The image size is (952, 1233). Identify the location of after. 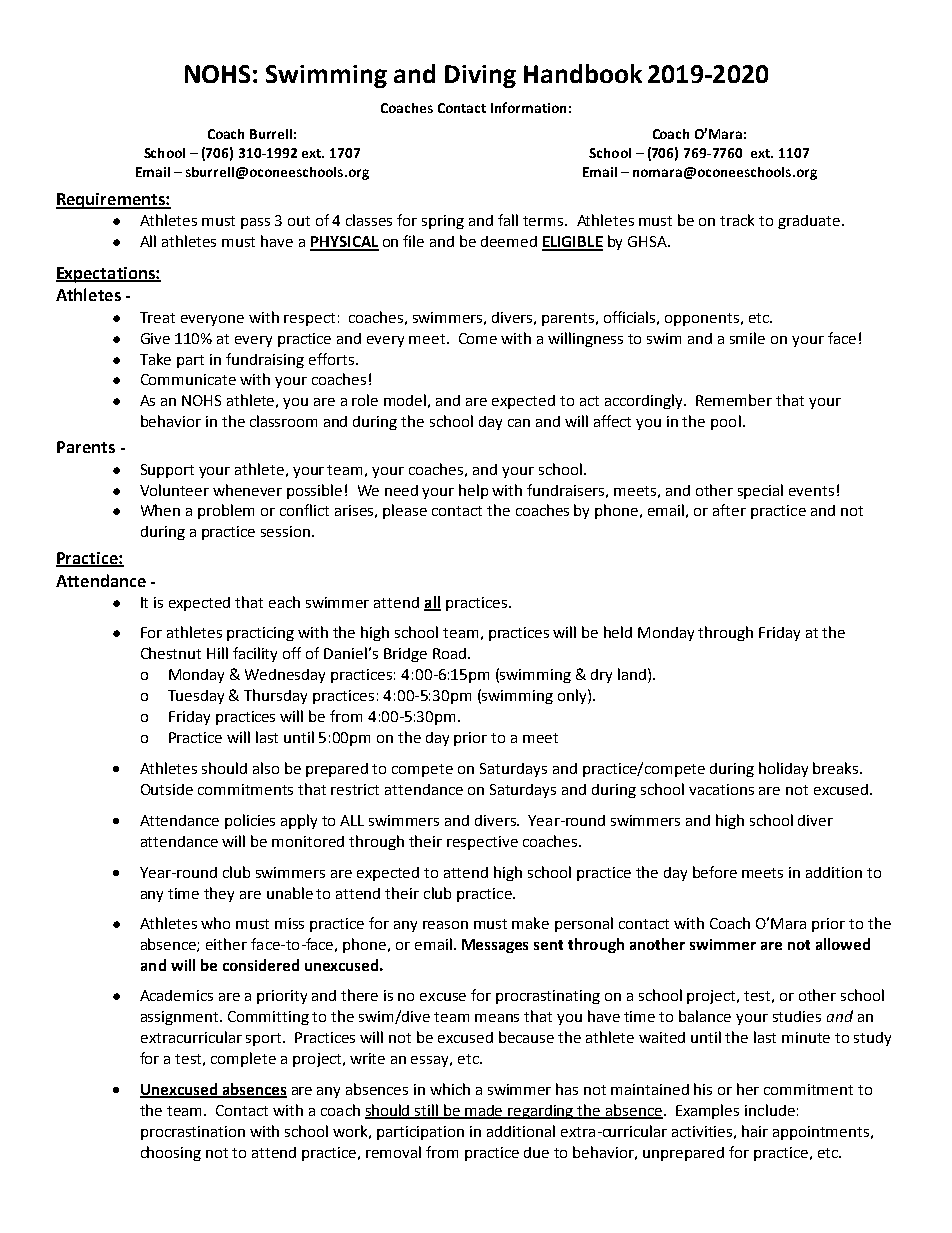
(729, 510).
